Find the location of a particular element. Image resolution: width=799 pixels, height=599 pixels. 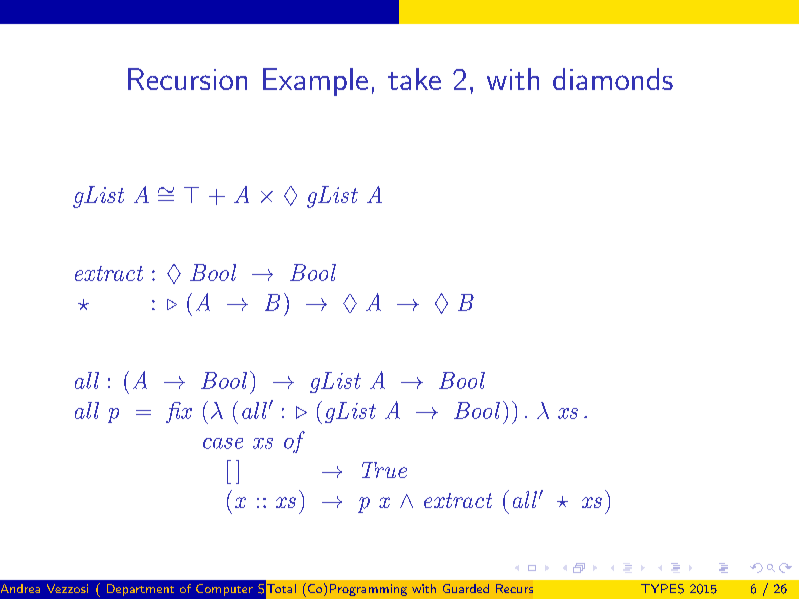

fix is located at coordinates (179, 412).
